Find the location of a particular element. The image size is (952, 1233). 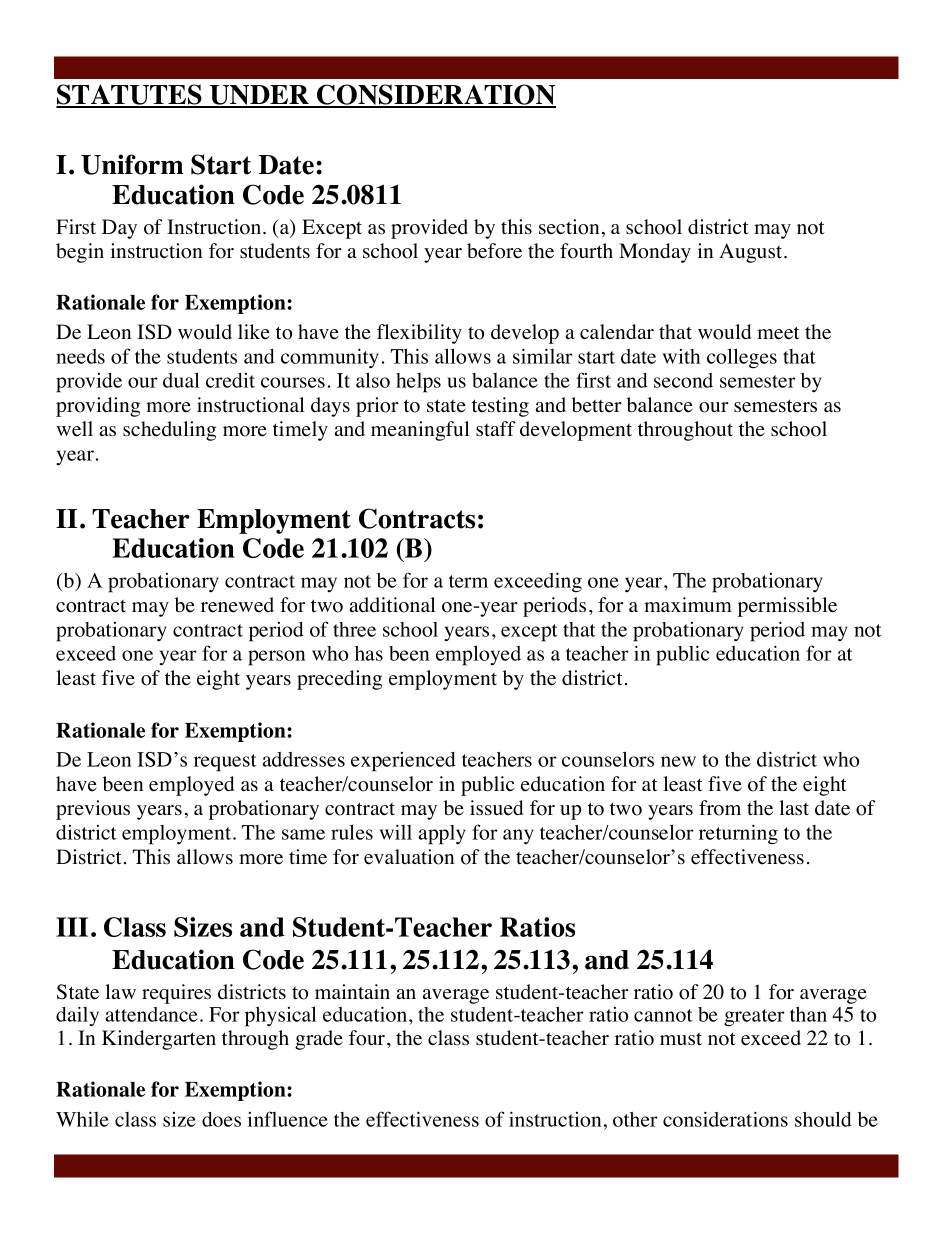

must is located at coordinates (681, 1039).
